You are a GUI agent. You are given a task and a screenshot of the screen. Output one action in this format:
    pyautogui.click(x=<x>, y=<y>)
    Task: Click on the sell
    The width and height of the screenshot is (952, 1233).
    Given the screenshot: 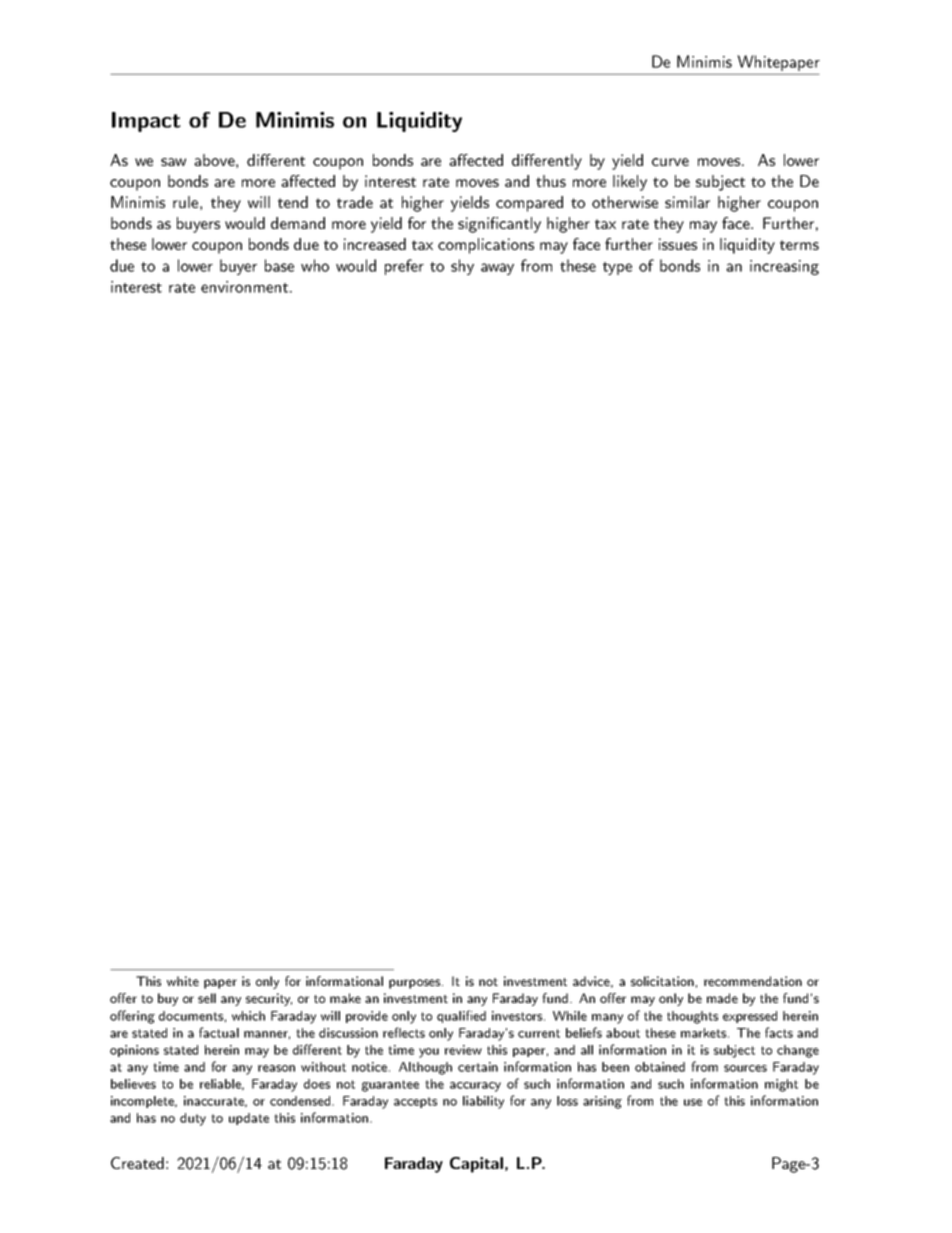 What is the action you would take?
    pyautogui.click(x=207, y=998)
